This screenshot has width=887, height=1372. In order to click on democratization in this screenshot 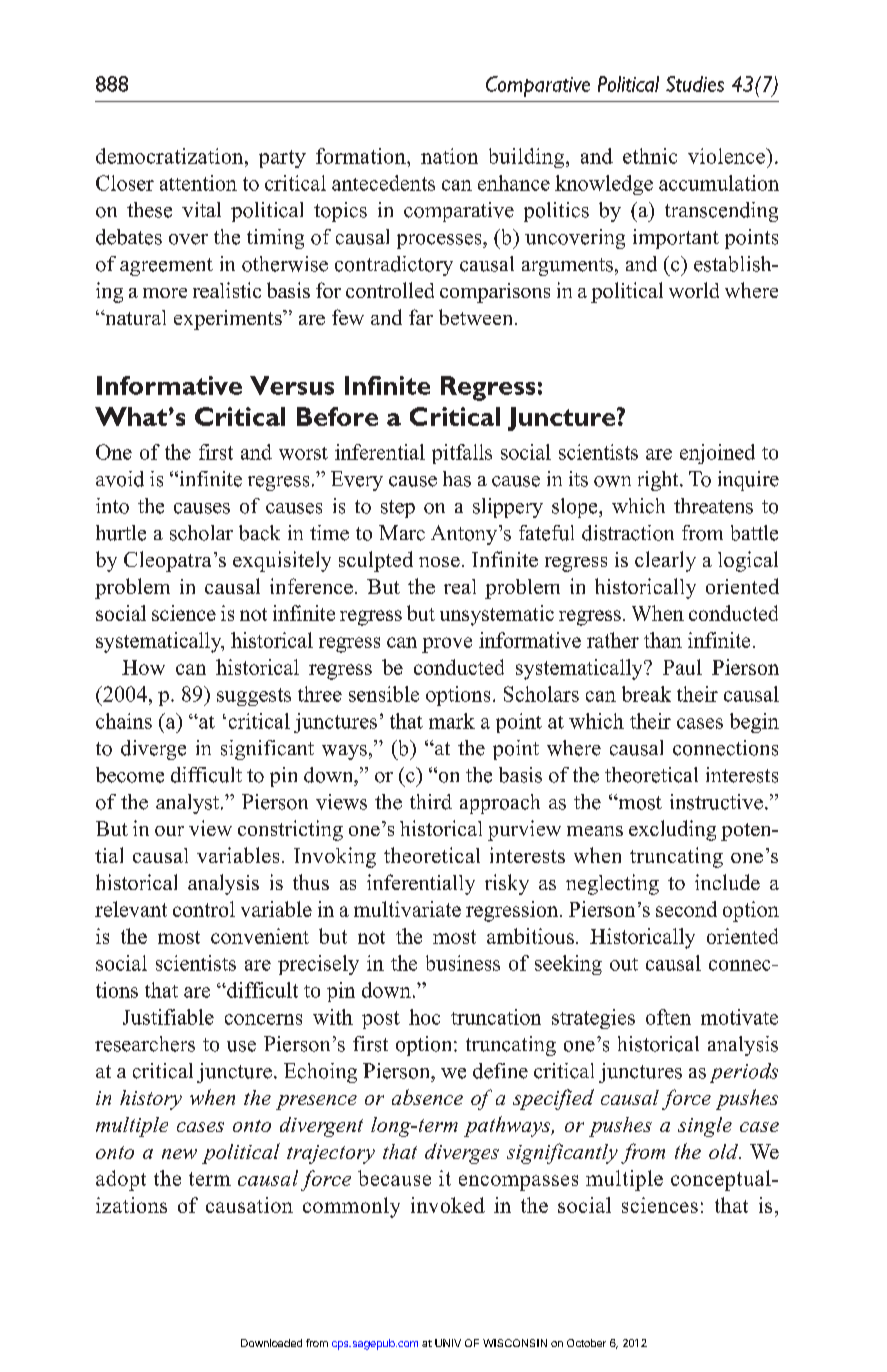, I will do `click(171, 156)`.
